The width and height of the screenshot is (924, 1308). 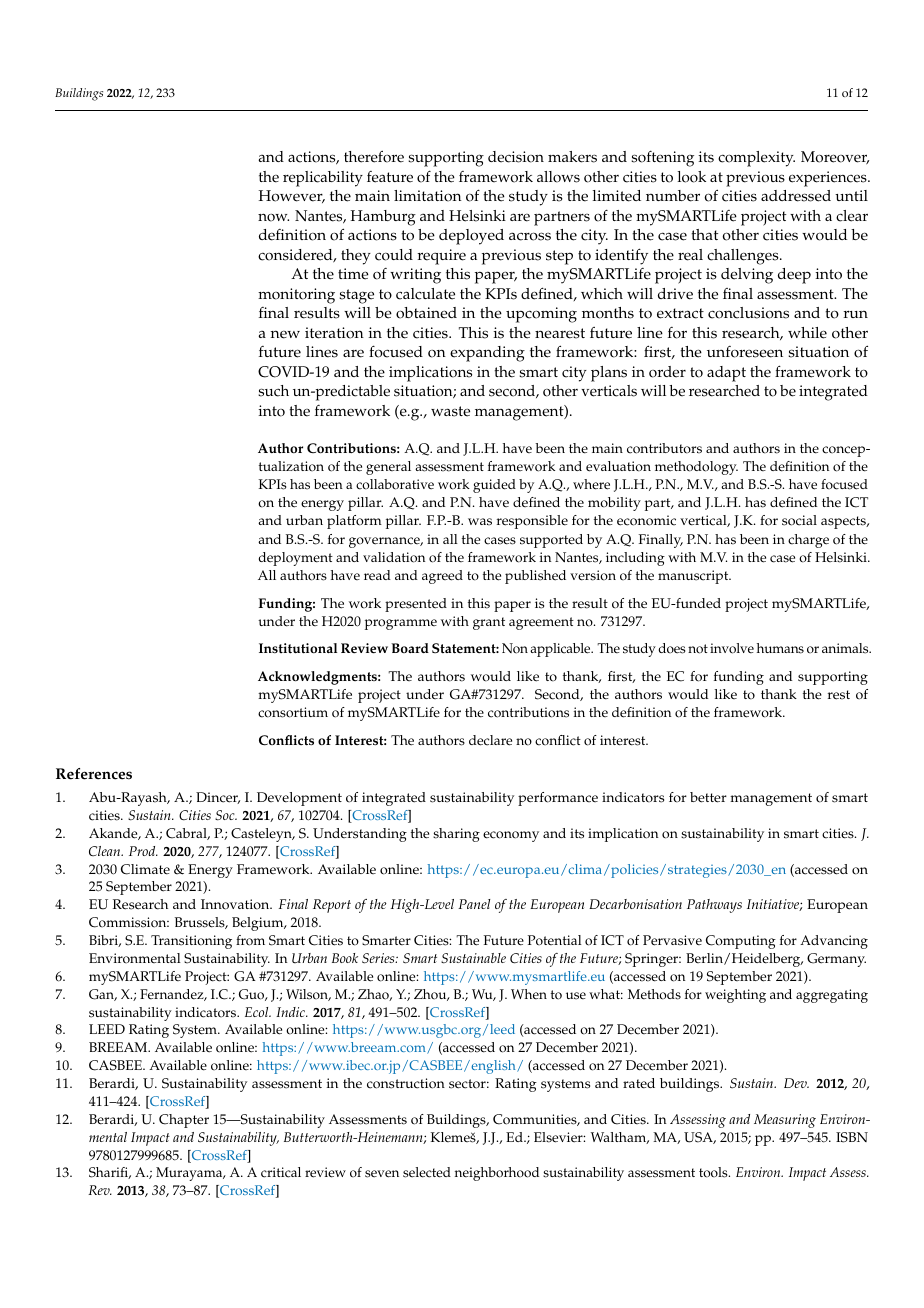 I want to click on Panel, so click(x=474, y=904).
